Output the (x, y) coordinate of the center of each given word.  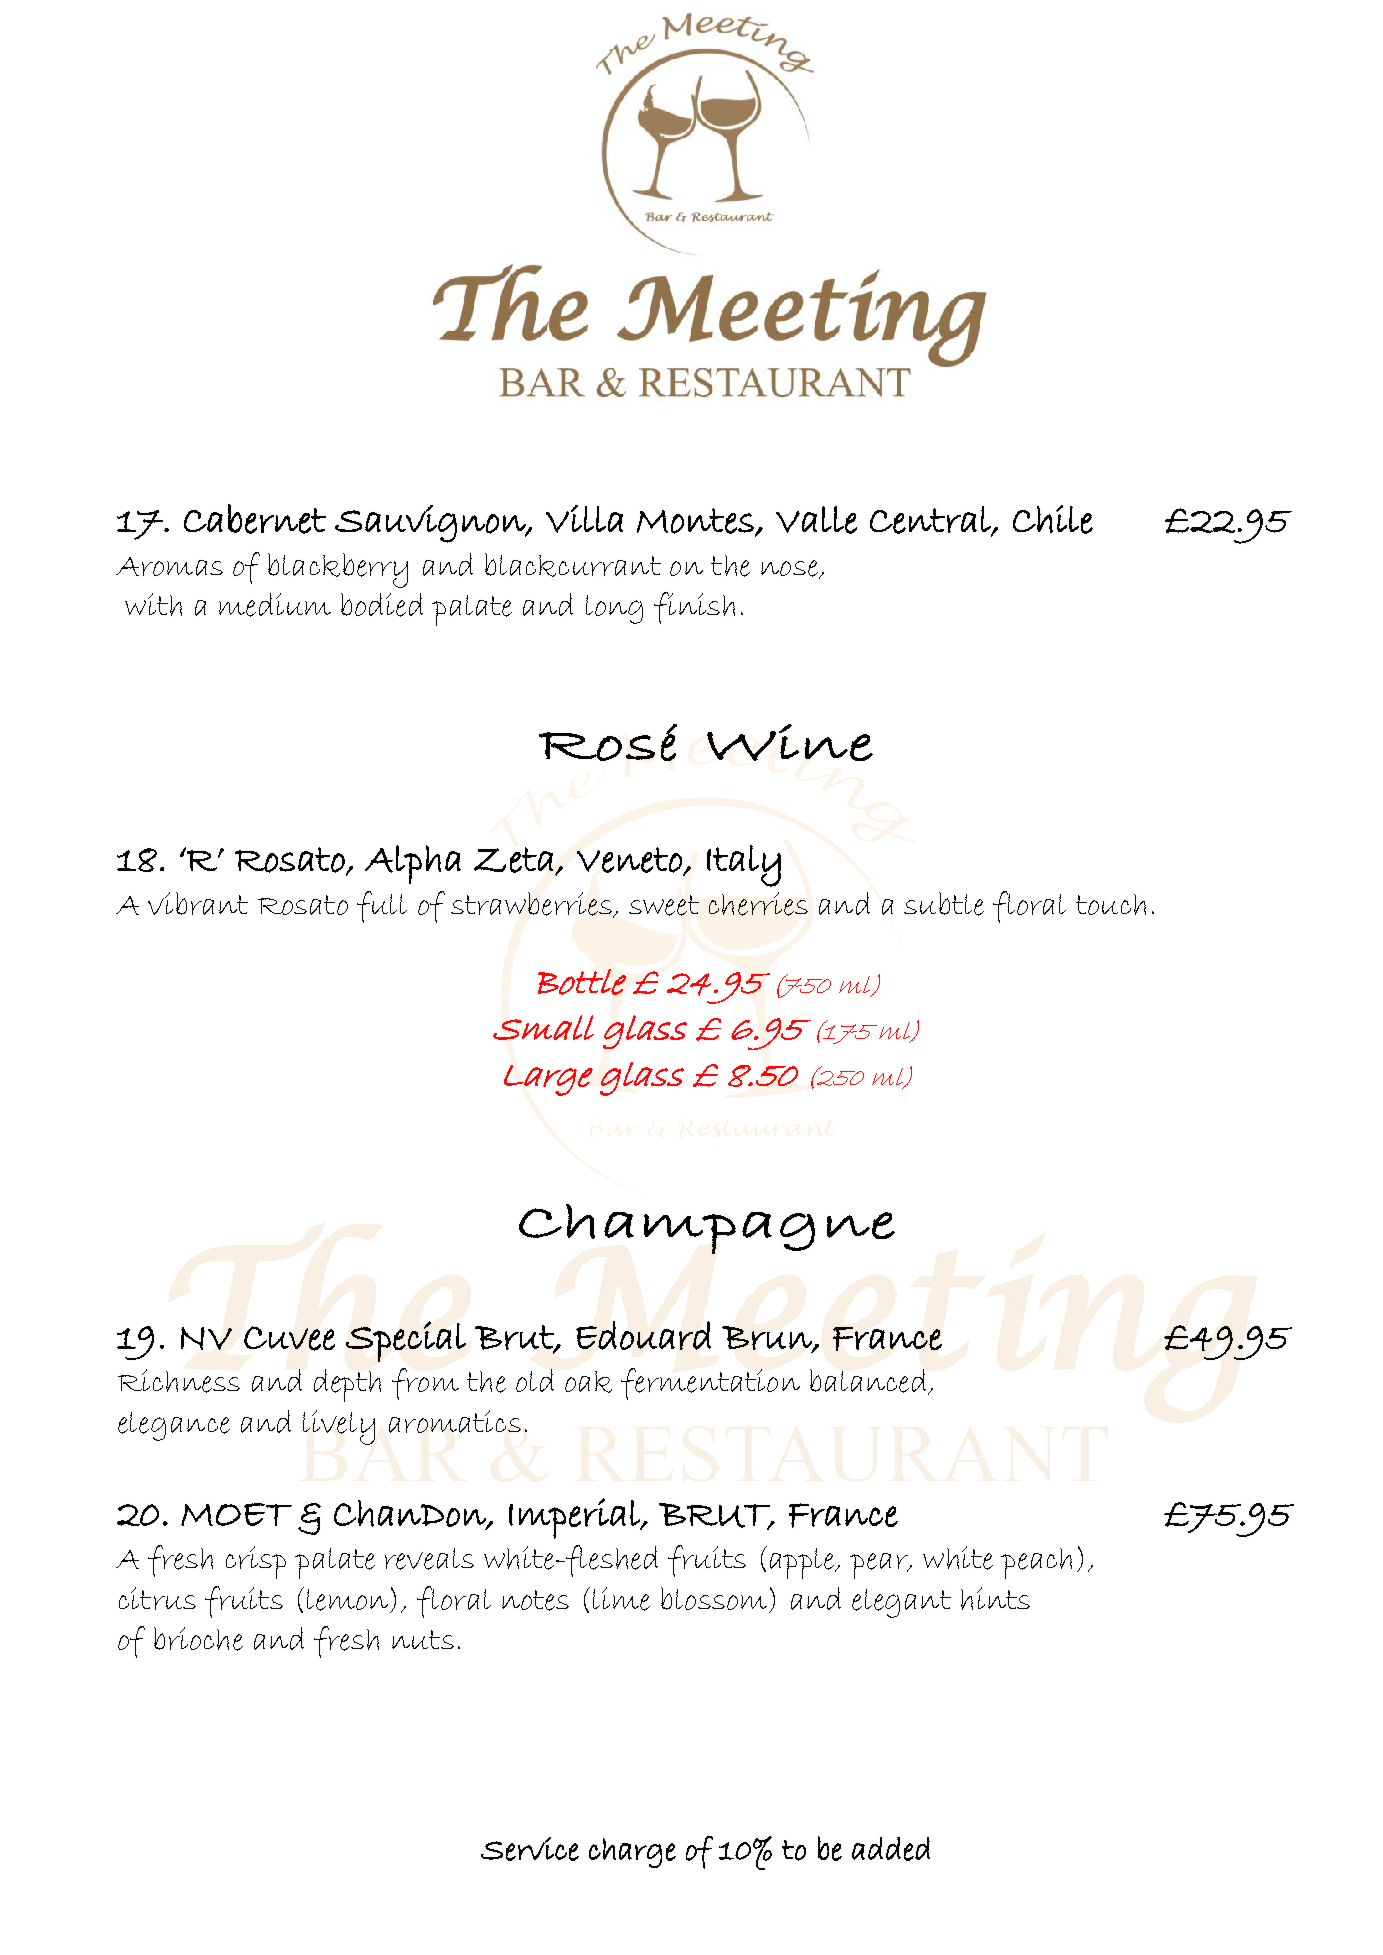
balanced (869, 1382)
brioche (198, 1639)
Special (406, 1341)
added (891, 1849)
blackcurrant (573, 565)
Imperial (575, 1518)
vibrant (198, 903)
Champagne (707, 1229)
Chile (1053, 519)
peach (1036, 1563)
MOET (236, 1514)
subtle (944, 904)
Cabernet (255, 519)
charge (632, 1853)
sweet (664, 905)
